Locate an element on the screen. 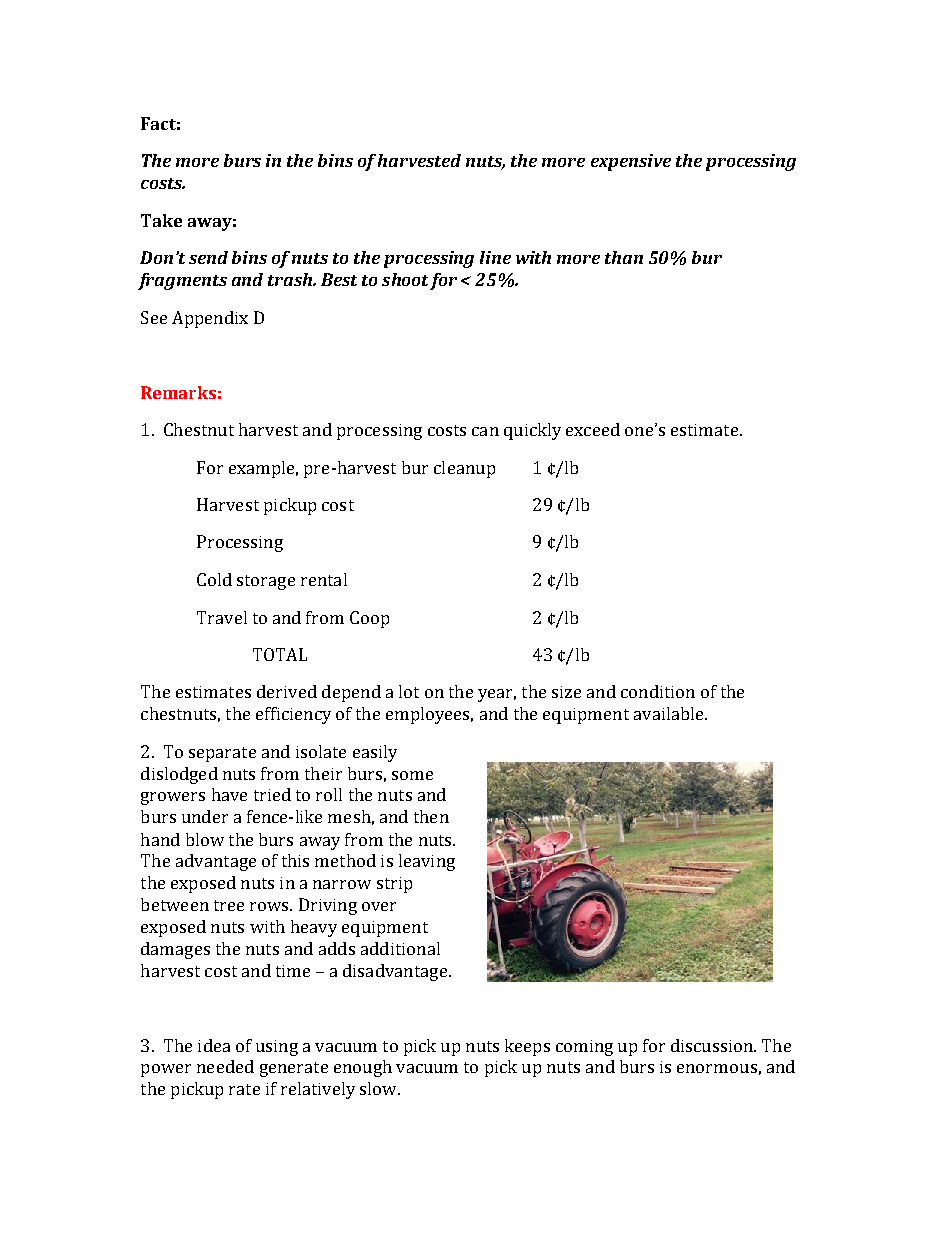  available is located at coordinates (670, 713).
